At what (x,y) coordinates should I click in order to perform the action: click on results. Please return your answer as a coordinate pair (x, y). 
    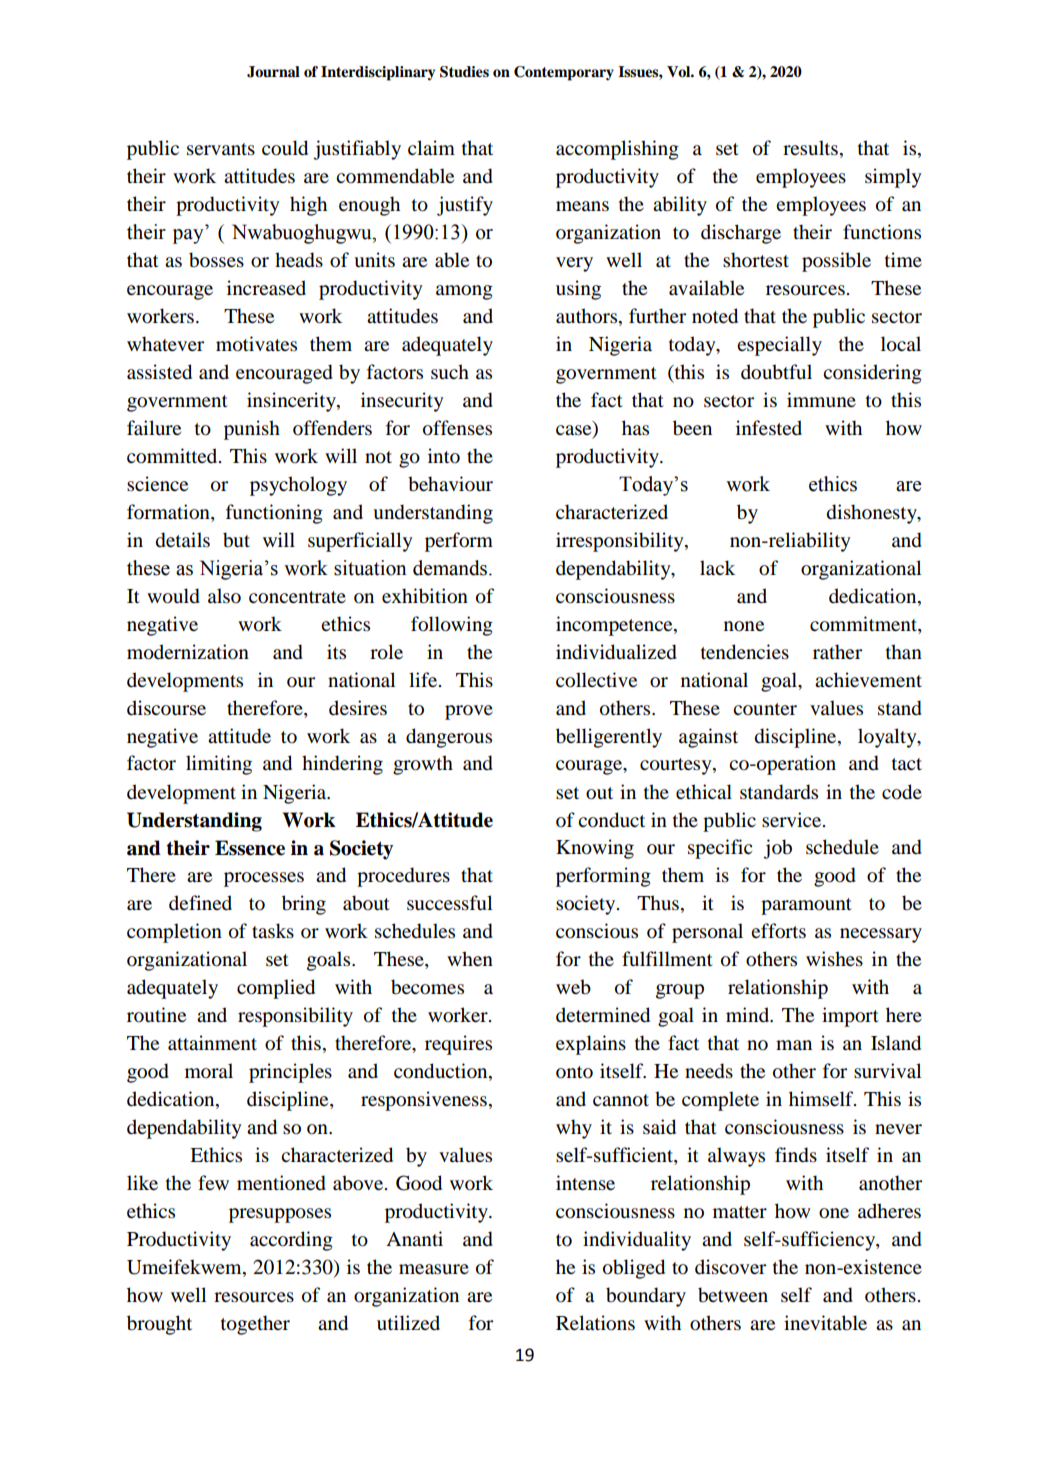
    Looking at the image, I should click on (810, 148).
